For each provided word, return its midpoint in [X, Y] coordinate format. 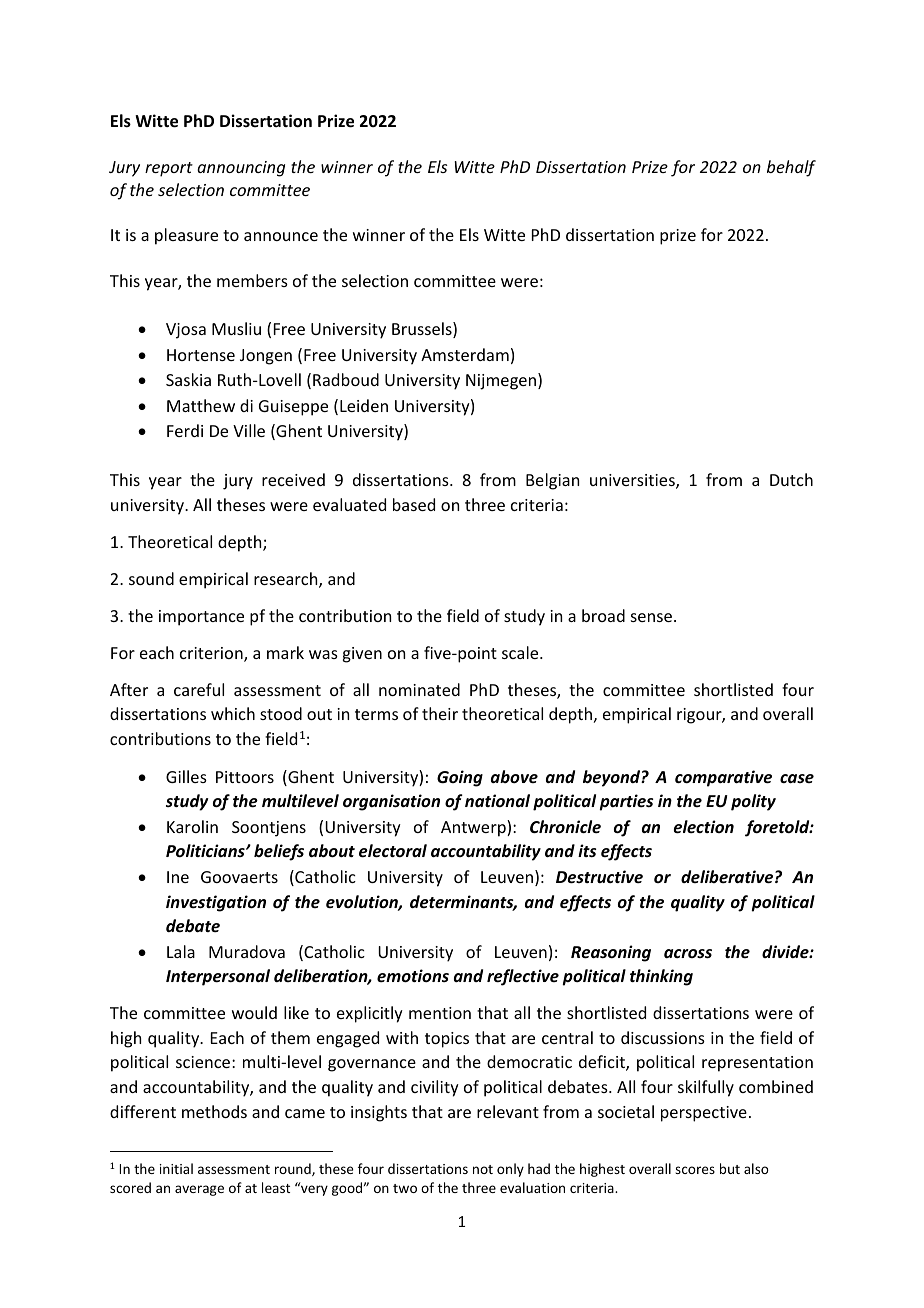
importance [201, 618]
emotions [413, 976]
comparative [723, 778]
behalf [791, 168]
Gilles [186, 776]
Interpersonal [218, 977]
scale [521, 652]
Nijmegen [502, 381]
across [688, 954]
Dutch [791, 479]
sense [651, 617]
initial [176, 1168]
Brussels [423, 330]
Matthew [201, 405]
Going [460, 778]
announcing [241, 169]
